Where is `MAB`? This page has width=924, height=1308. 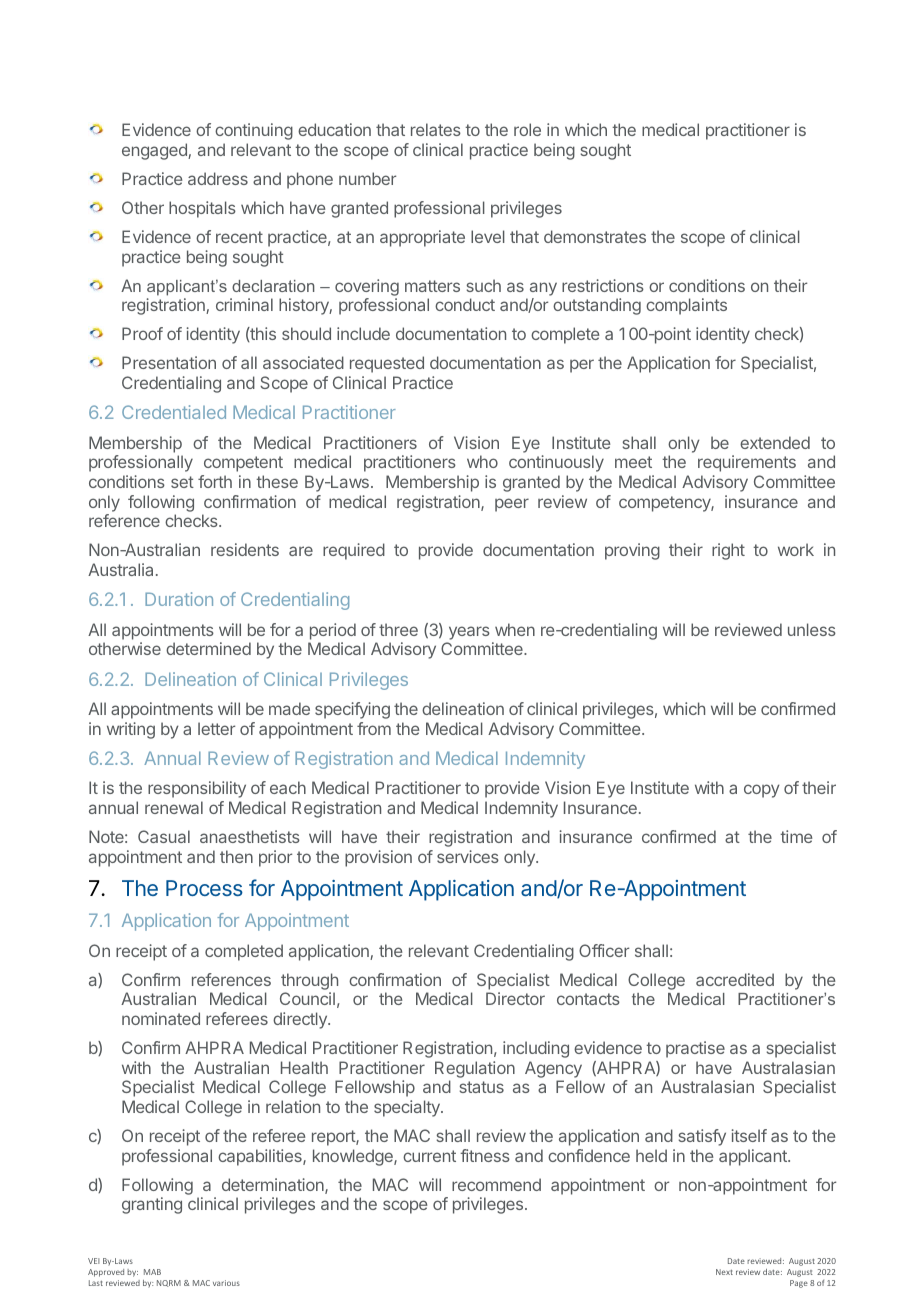
MAB is located at coordinates (152, 1272).
